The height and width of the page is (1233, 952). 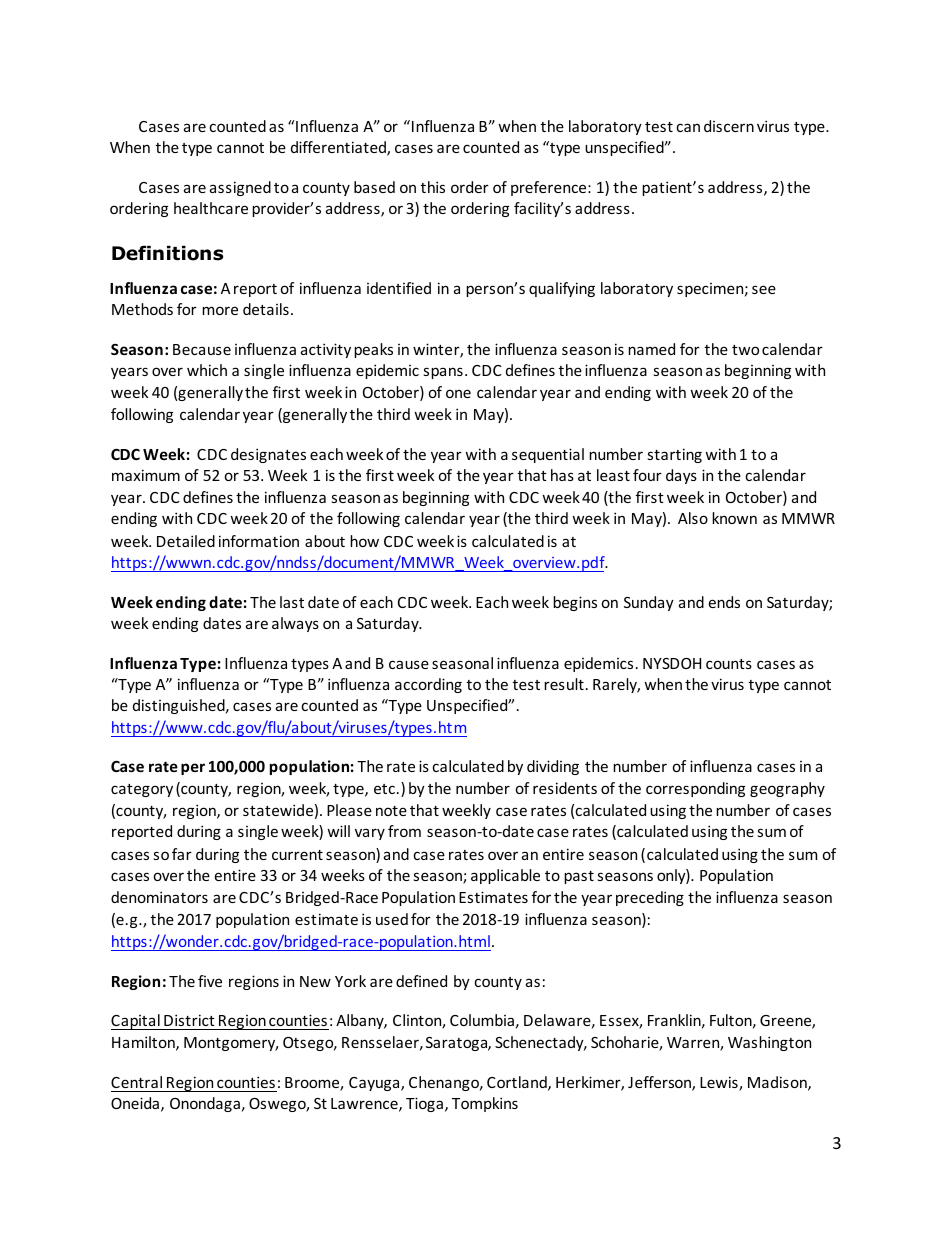 What do you see at coordinates (729, 126) in the page?
I see `discern` at bounding box center [729, 126].
